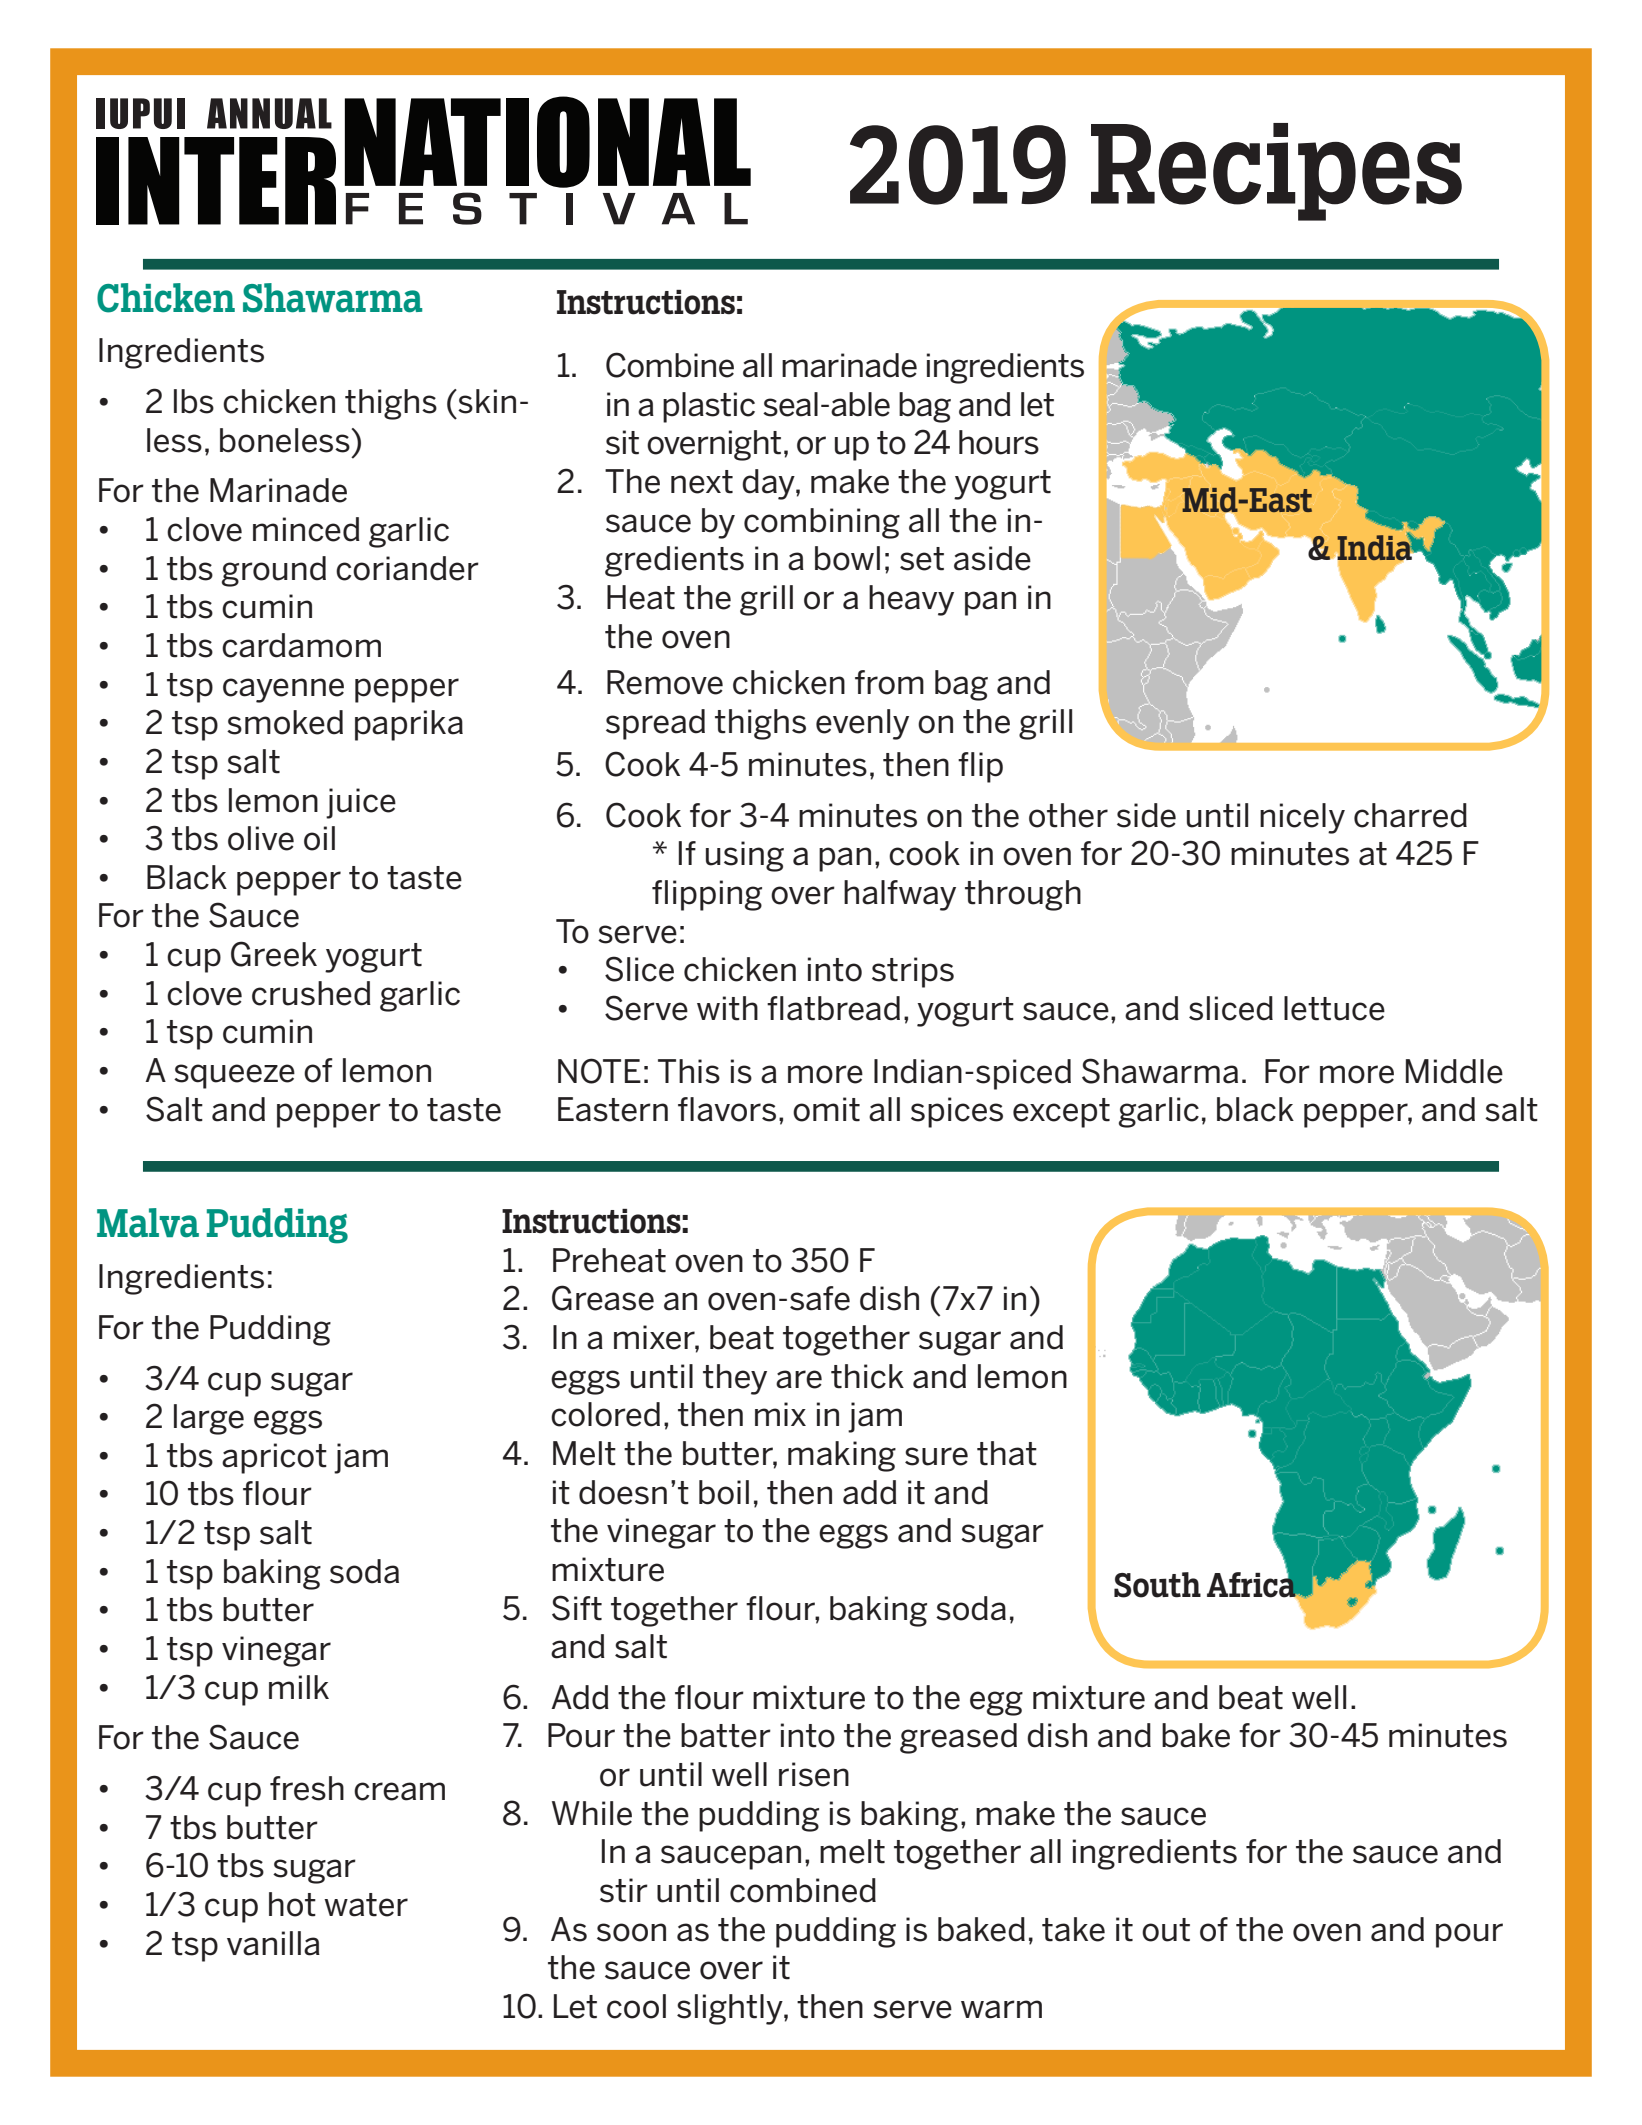 The image size is (1642, 2125). What do you see at coordinates (209, 1419) in the screenshot?
I see `large` at bounding box center [209, 1419].
